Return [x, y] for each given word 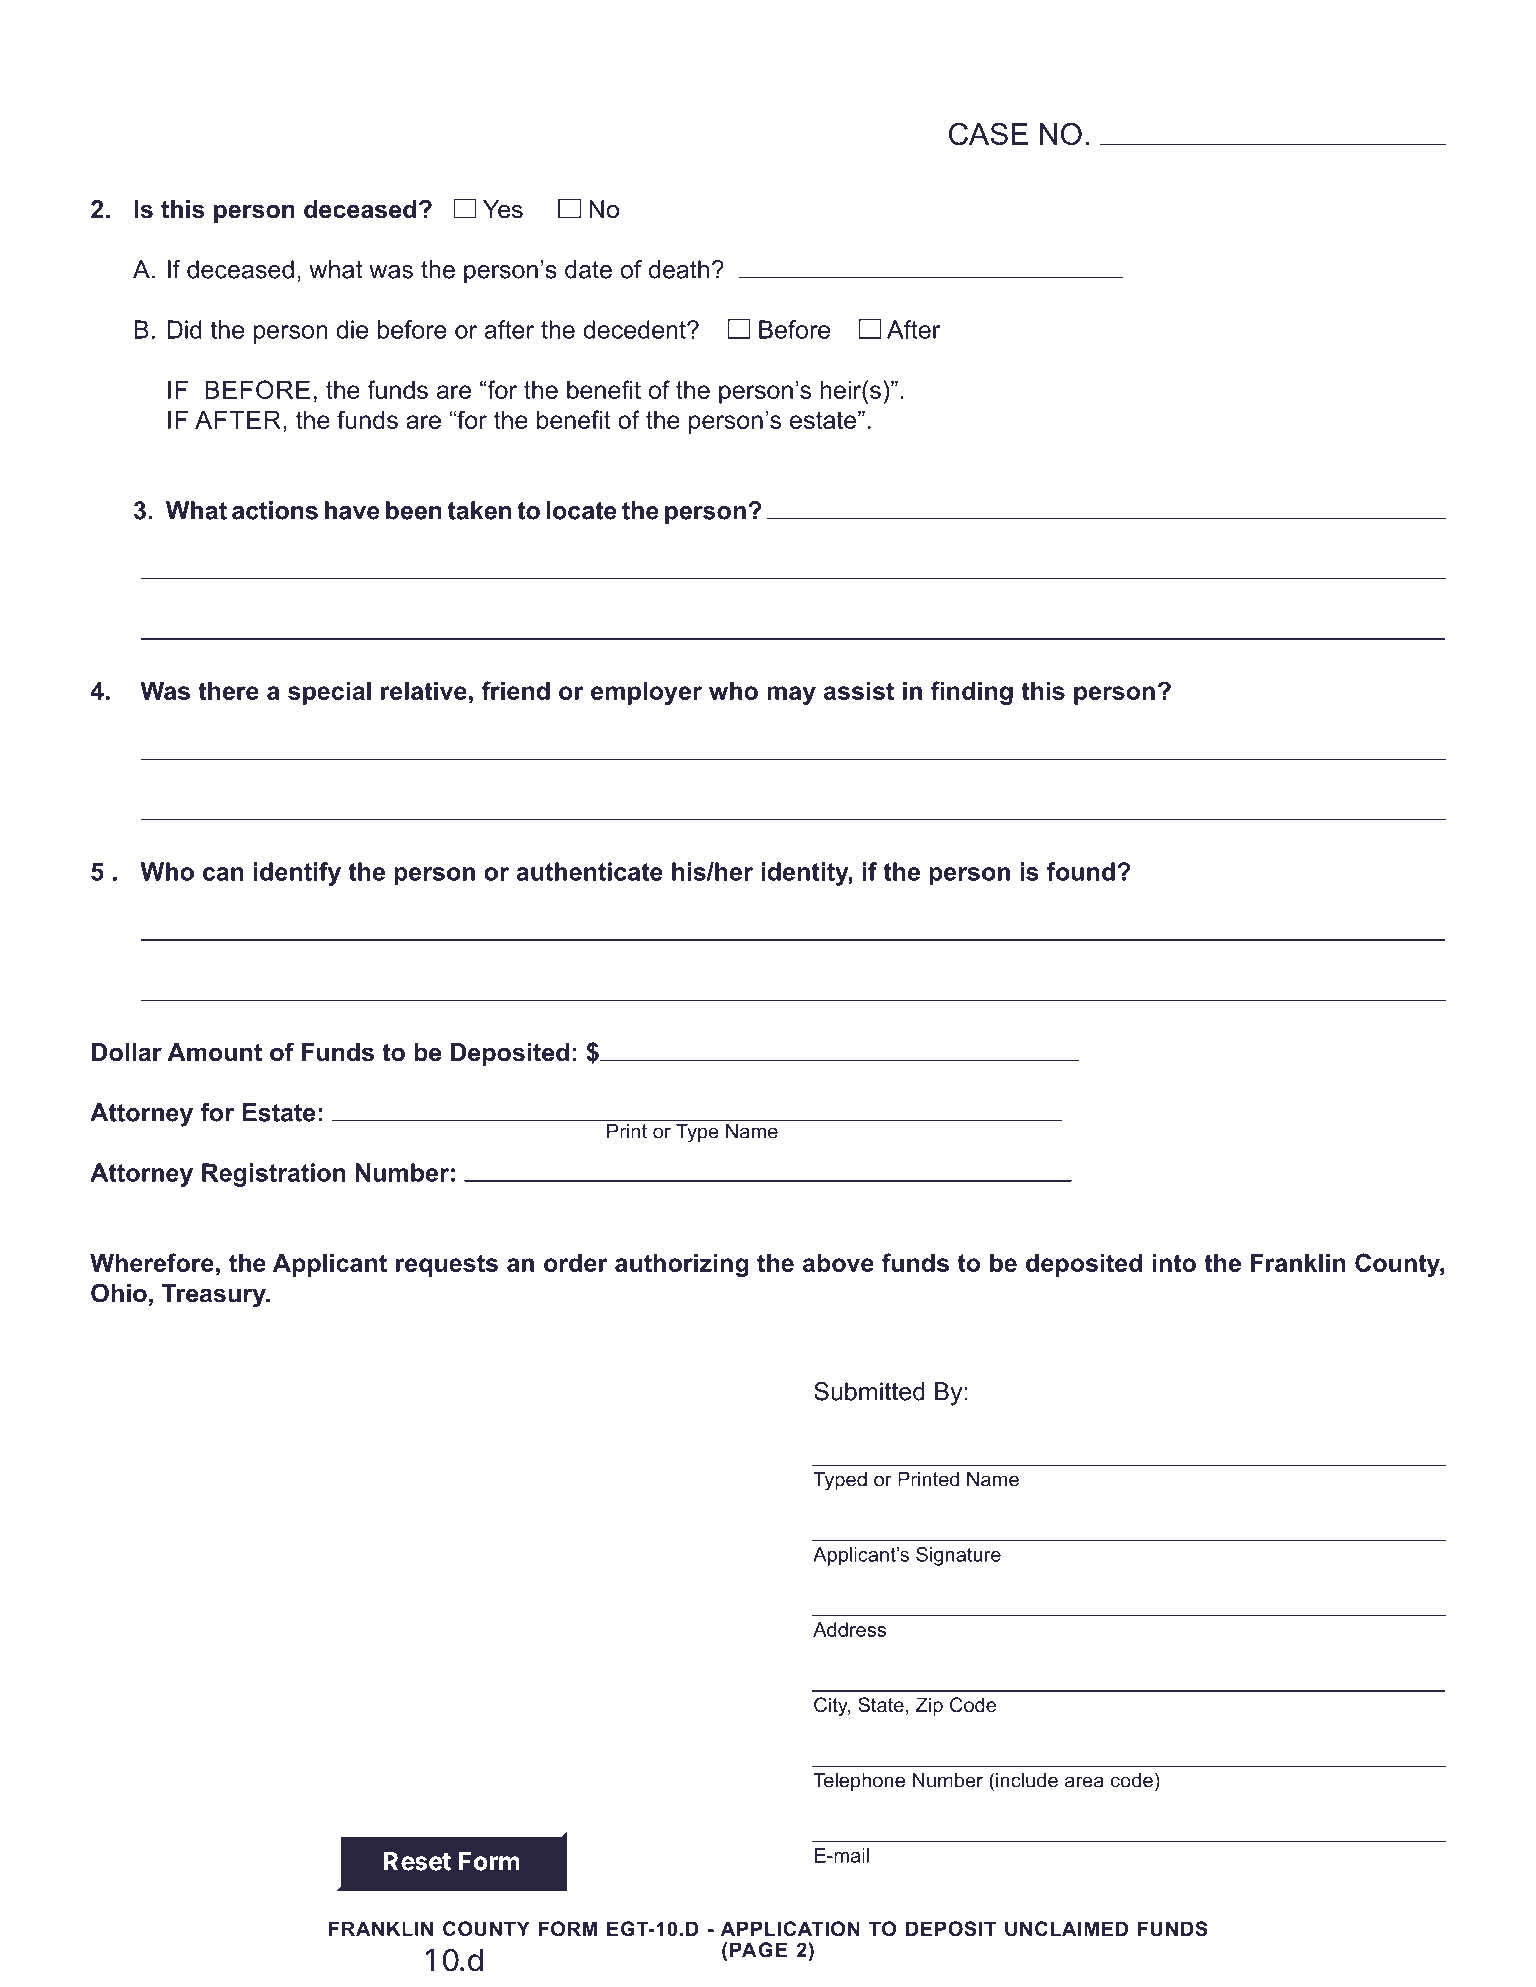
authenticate [589, 871]
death [679, 269]
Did [184, 329]
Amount [215, 1052]
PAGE [758, 1949]
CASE [988, 134]
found [1081, 871]
